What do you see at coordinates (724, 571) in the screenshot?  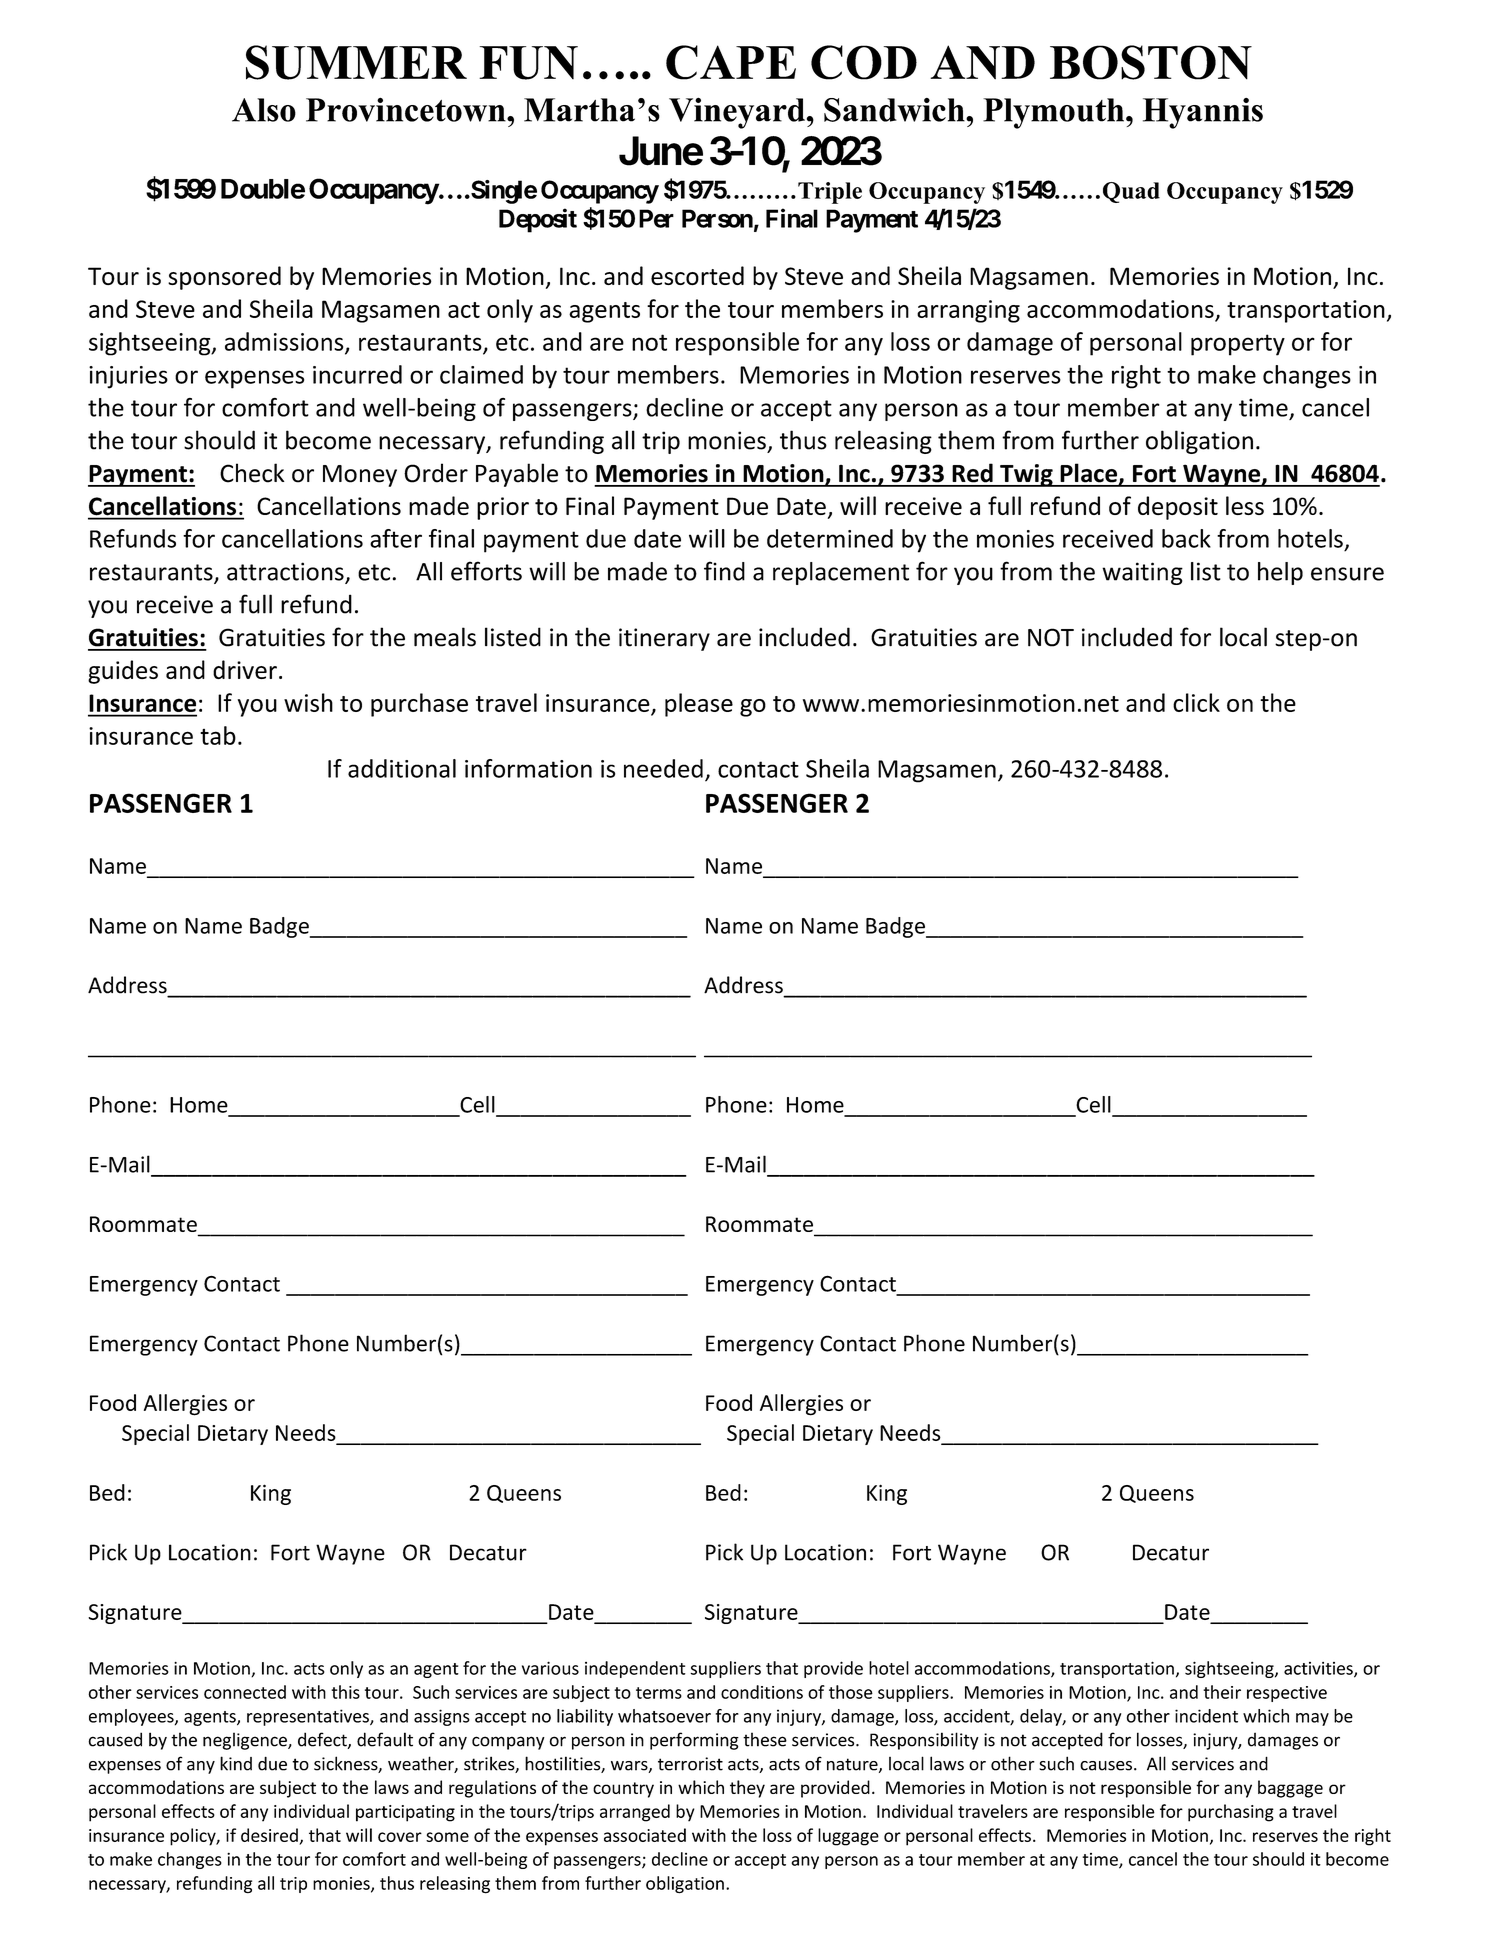 I see `find` at bounding box center [724, 571].
